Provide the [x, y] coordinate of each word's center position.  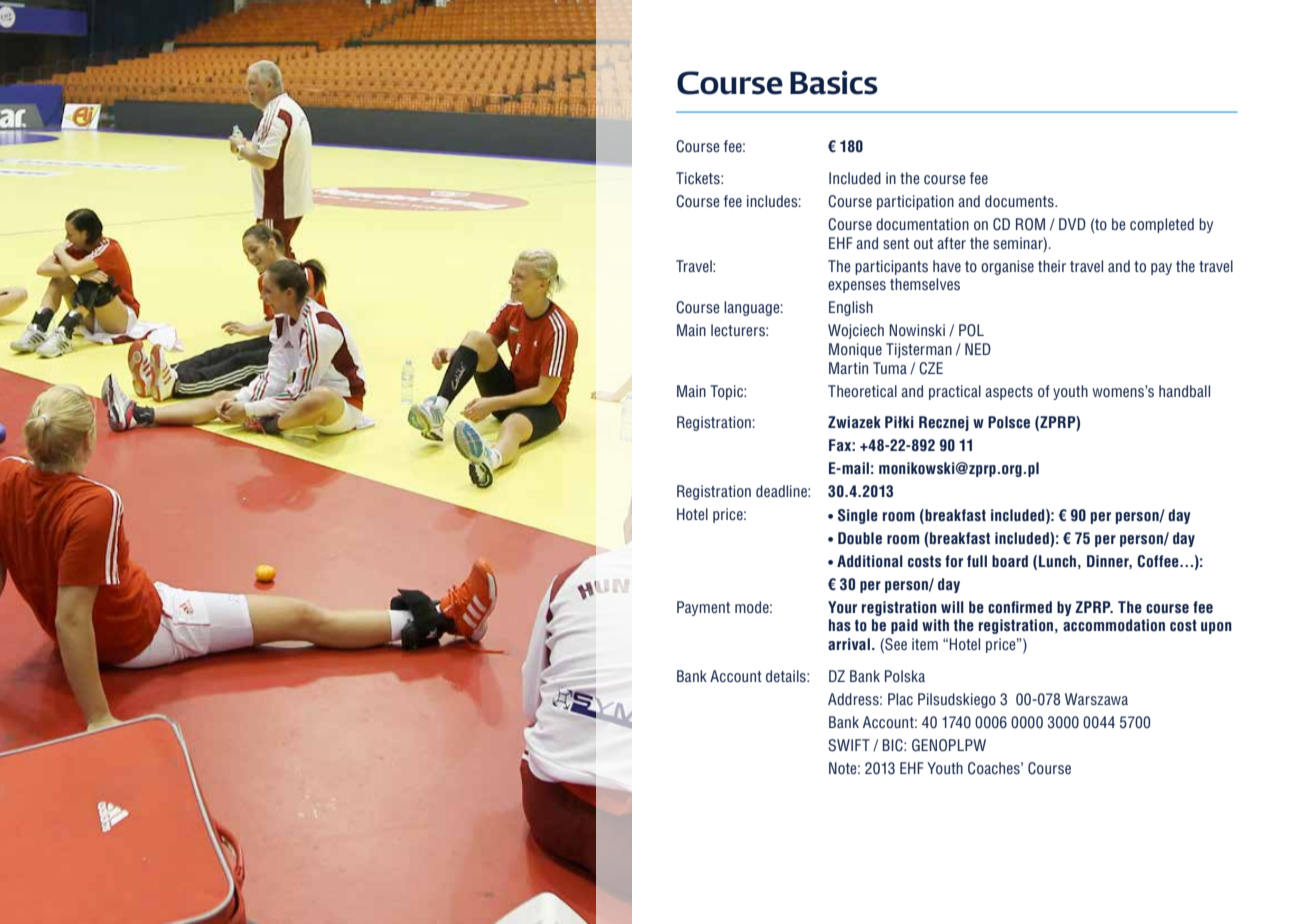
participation [915, 202]
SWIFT [849, 745]
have [947, 266]
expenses [857, 287]
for [954, 561]
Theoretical [862, 391]
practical [955, 392]
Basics [834, 82]
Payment [703, 608]
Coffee [1159, 561]
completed [1162, 225]
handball [1184, 391]
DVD [1072, 224]
